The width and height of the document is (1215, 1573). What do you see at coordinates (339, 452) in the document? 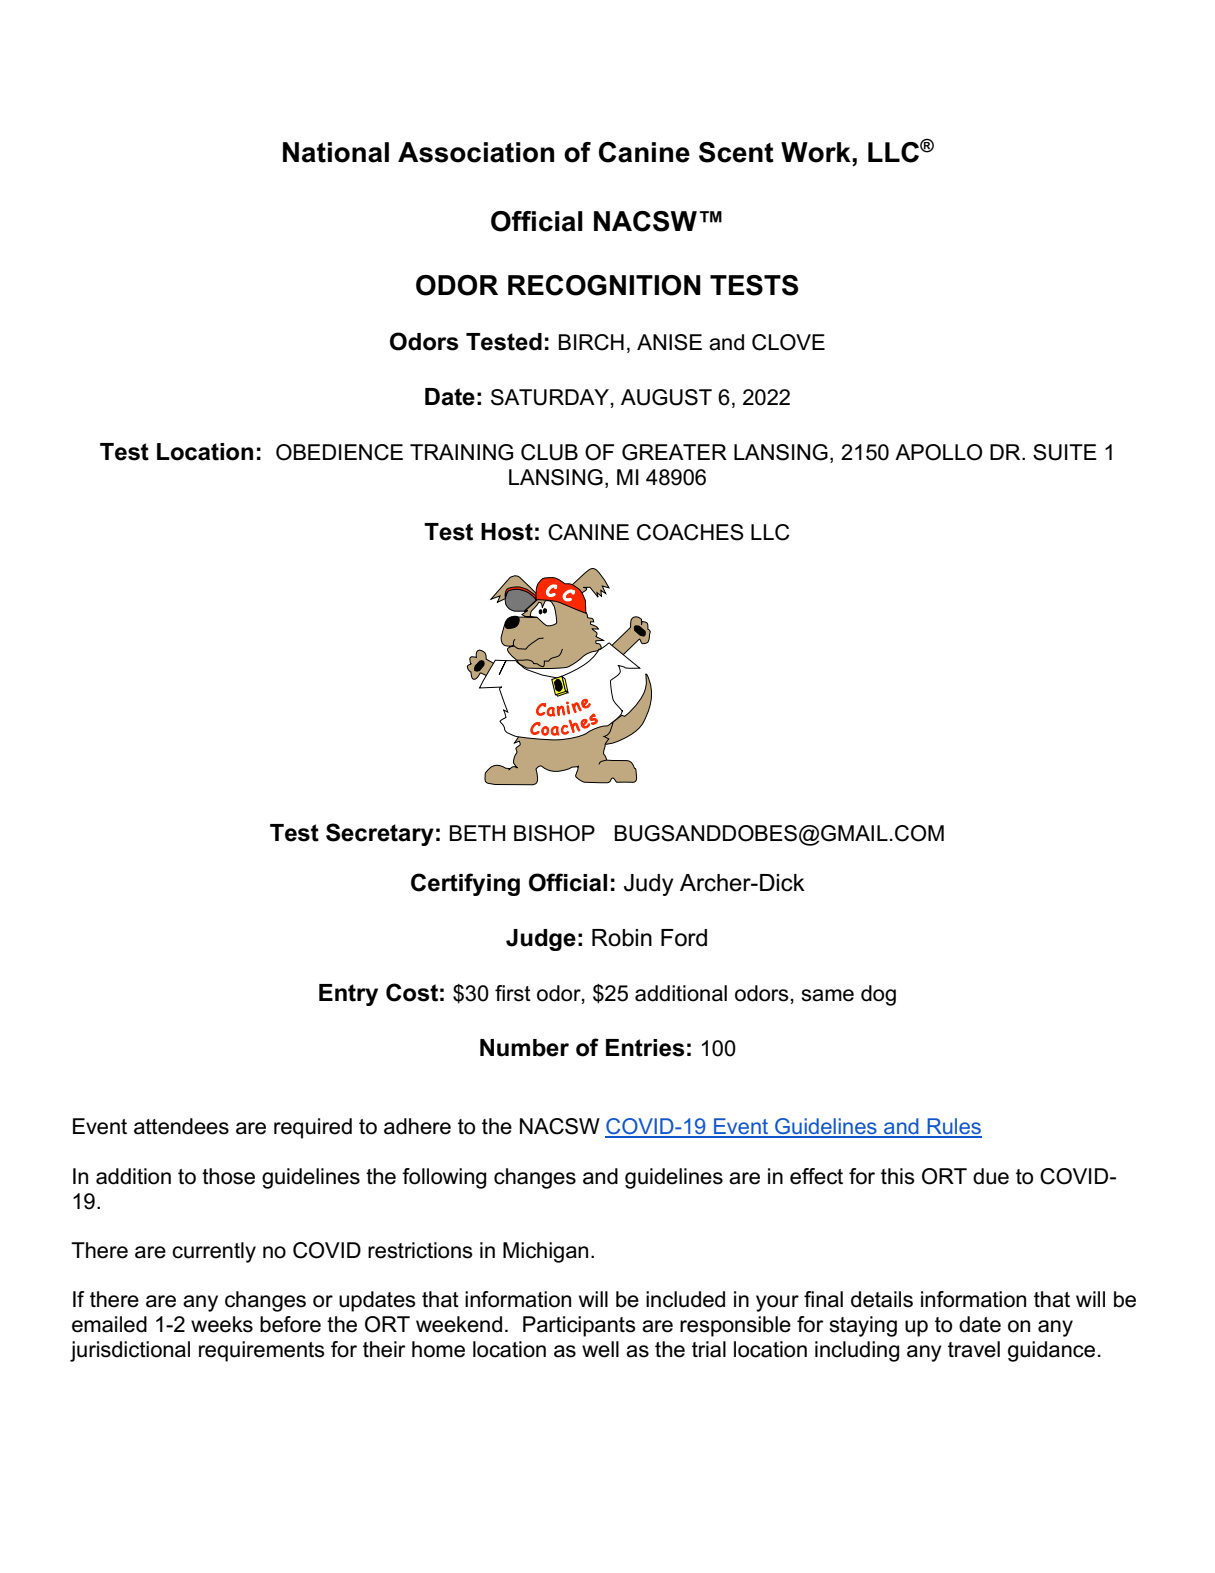
I see `OBEDIENCE` at bounding box center [339, 452].
